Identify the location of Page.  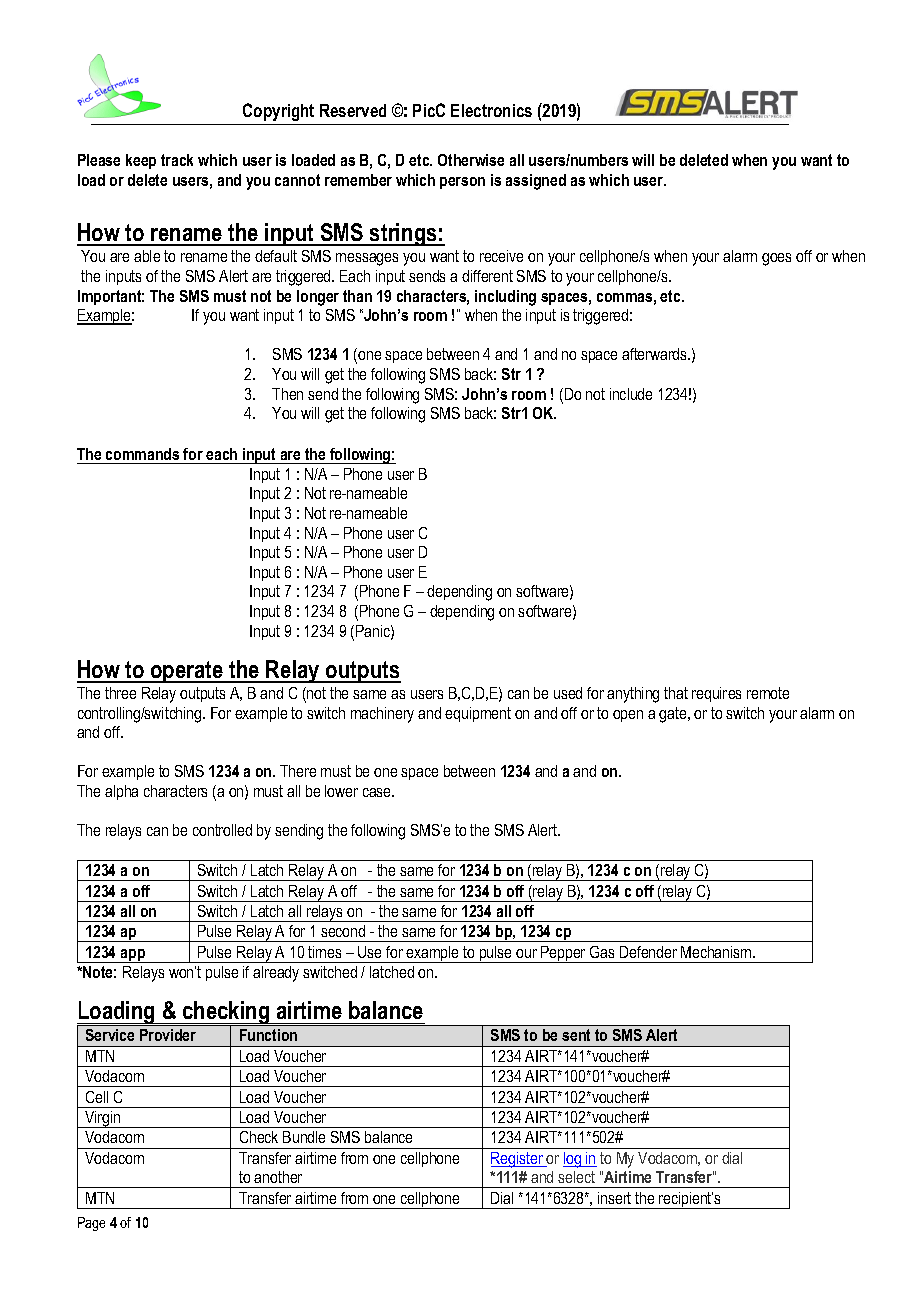
(91, 1224).
